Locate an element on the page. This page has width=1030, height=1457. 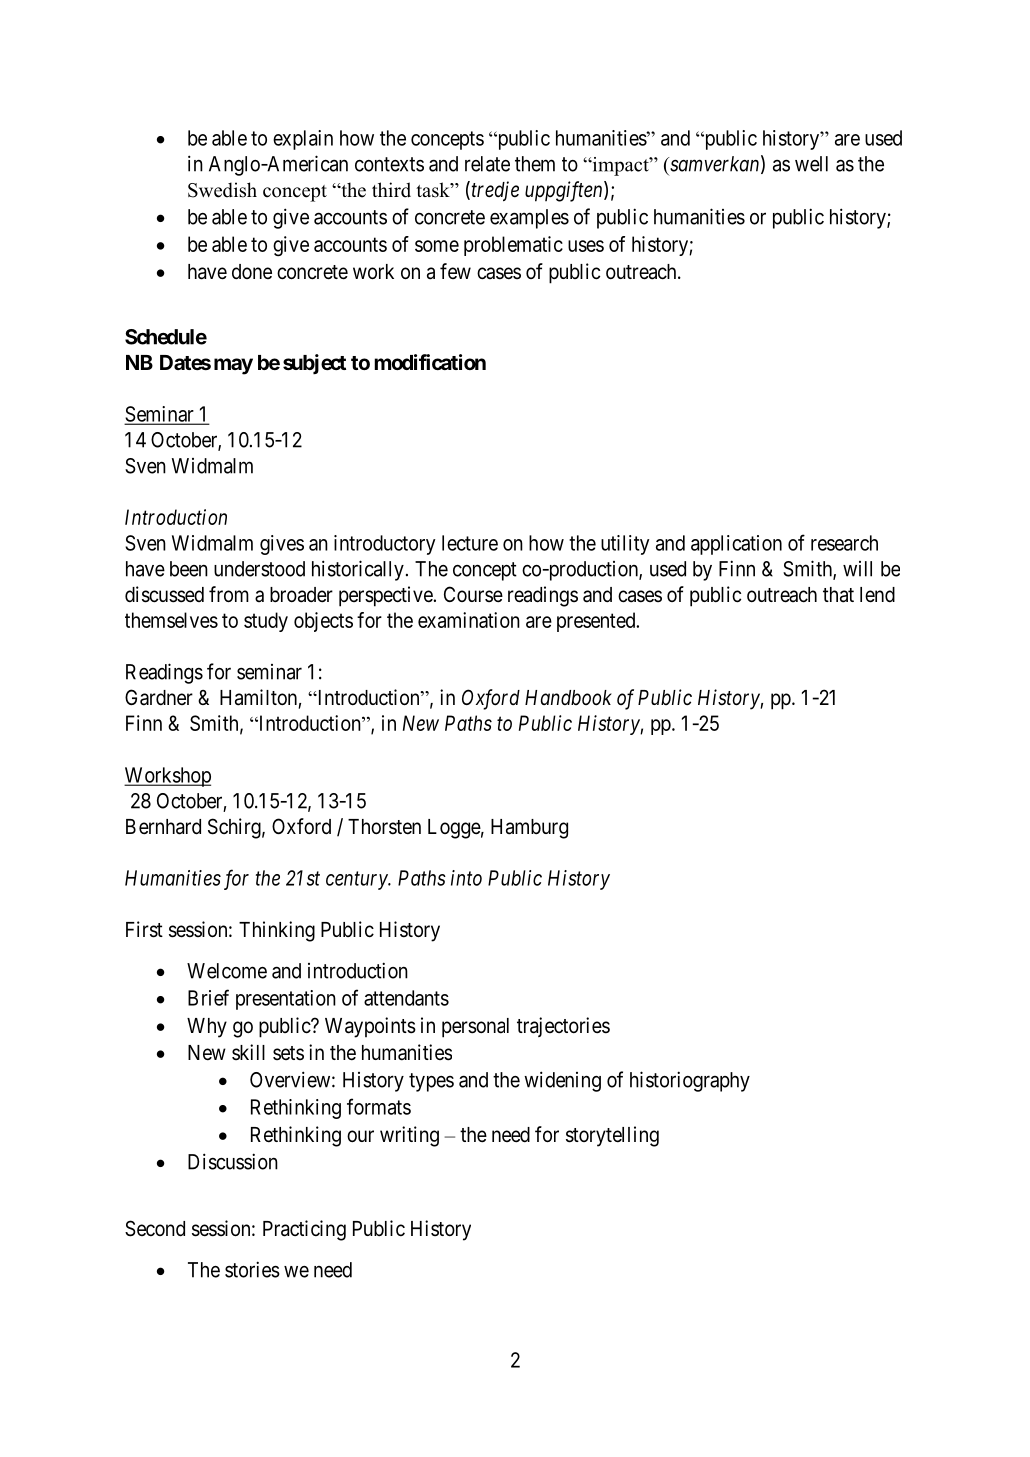
Why is located at coordinates (207, 1028).
